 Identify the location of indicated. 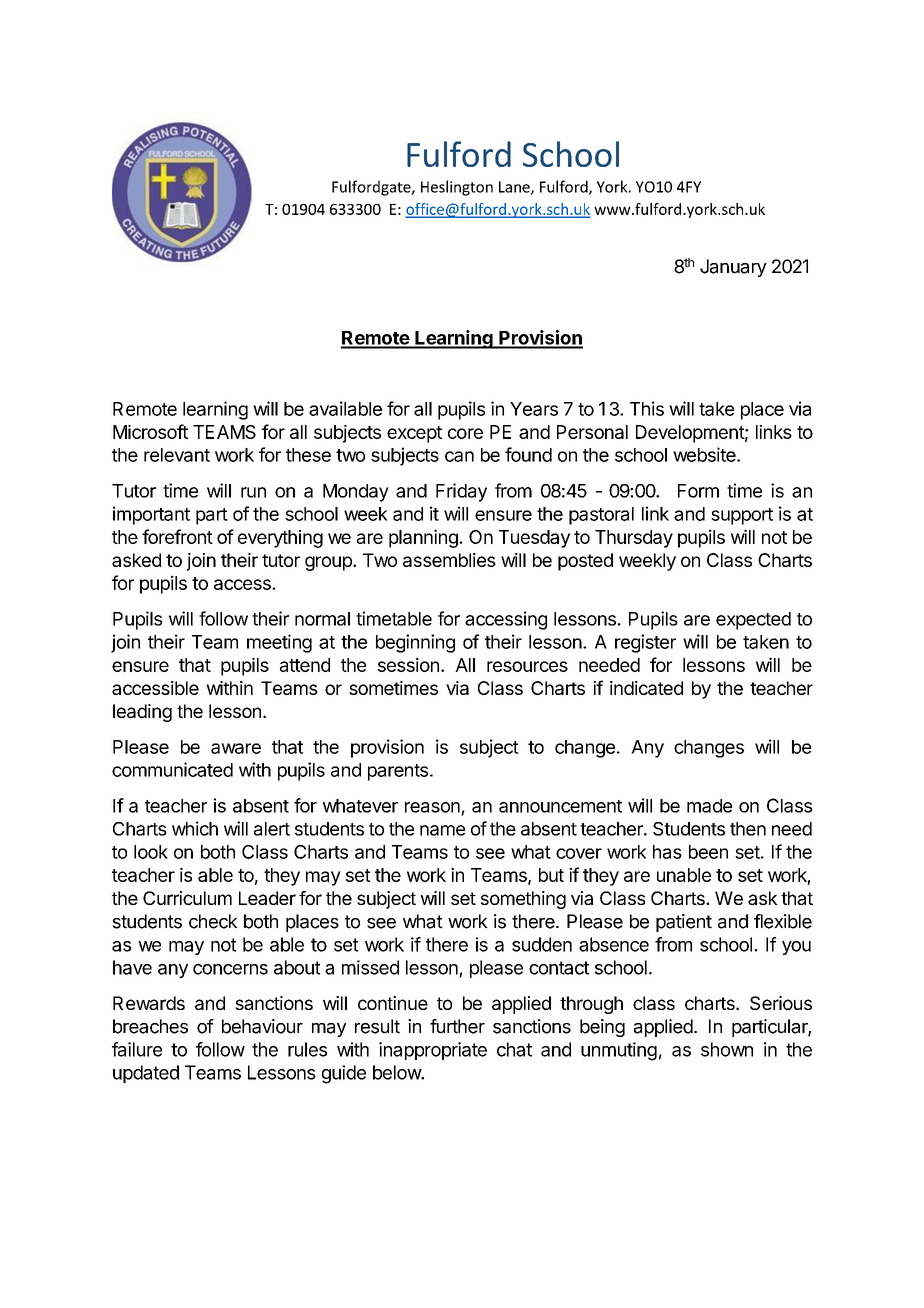
(646, 688).
